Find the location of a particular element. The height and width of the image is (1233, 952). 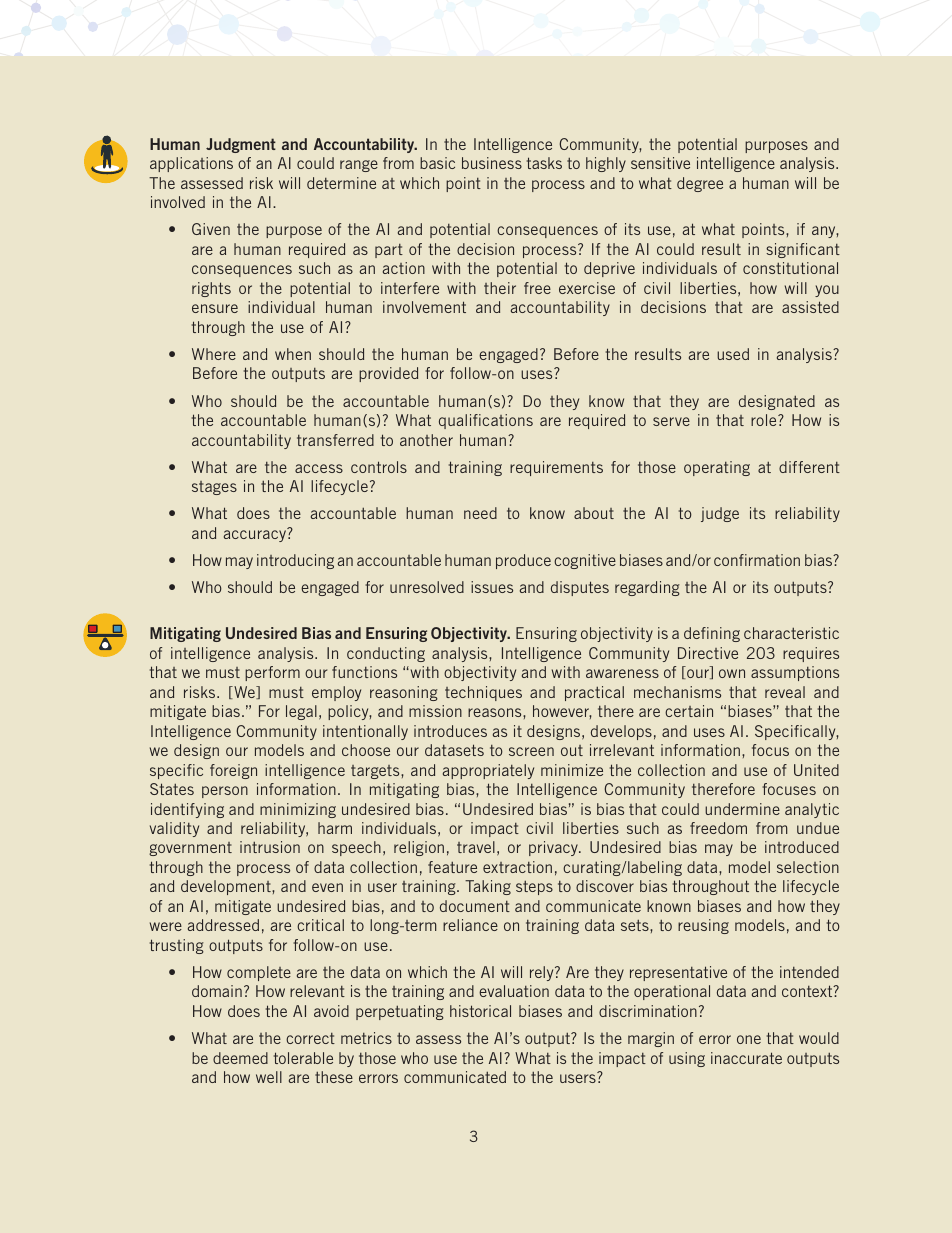

historical is located at coordinates (480, 1011).
